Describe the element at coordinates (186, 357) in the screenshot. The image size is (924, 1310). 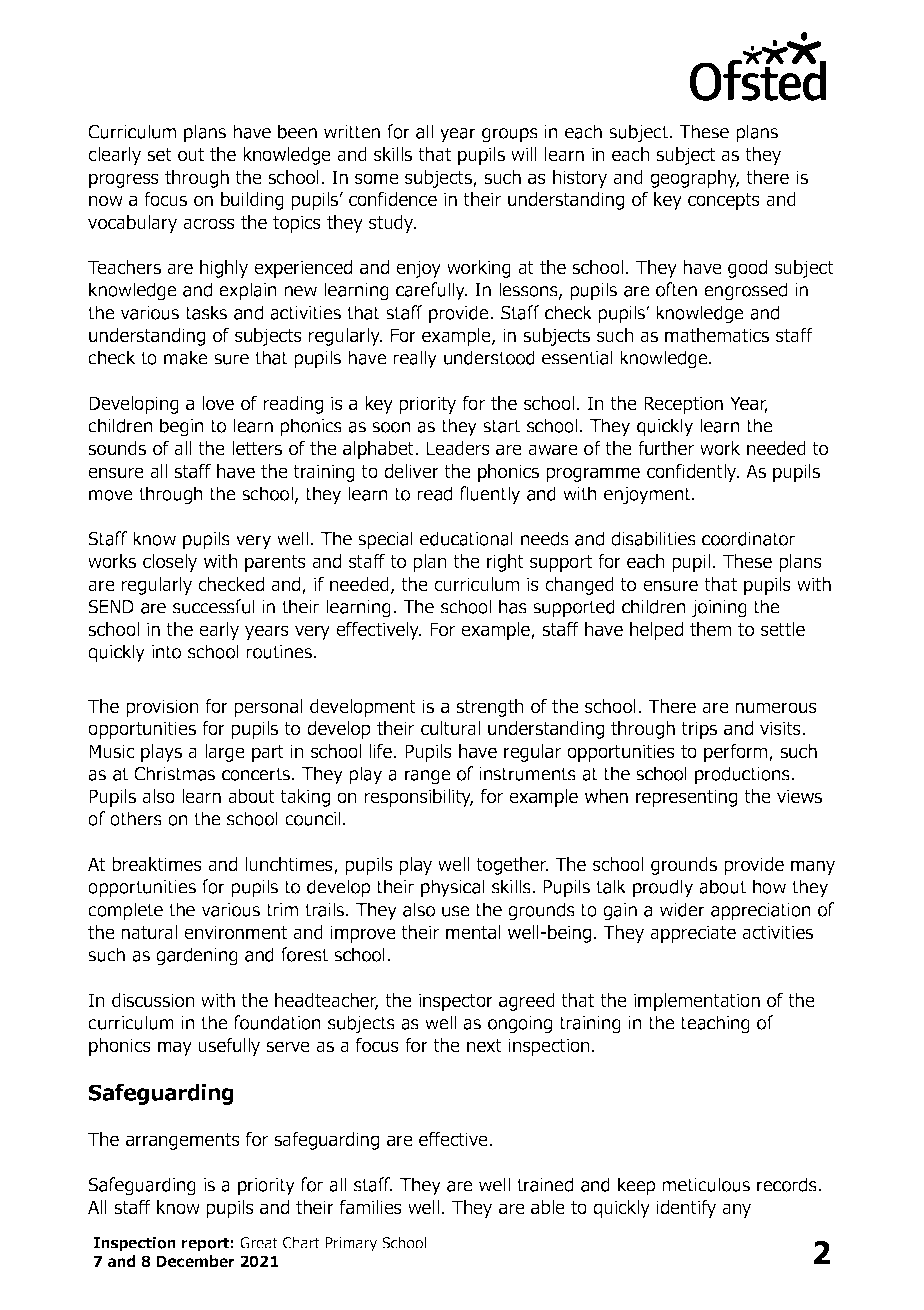
I see `make` at that location.
